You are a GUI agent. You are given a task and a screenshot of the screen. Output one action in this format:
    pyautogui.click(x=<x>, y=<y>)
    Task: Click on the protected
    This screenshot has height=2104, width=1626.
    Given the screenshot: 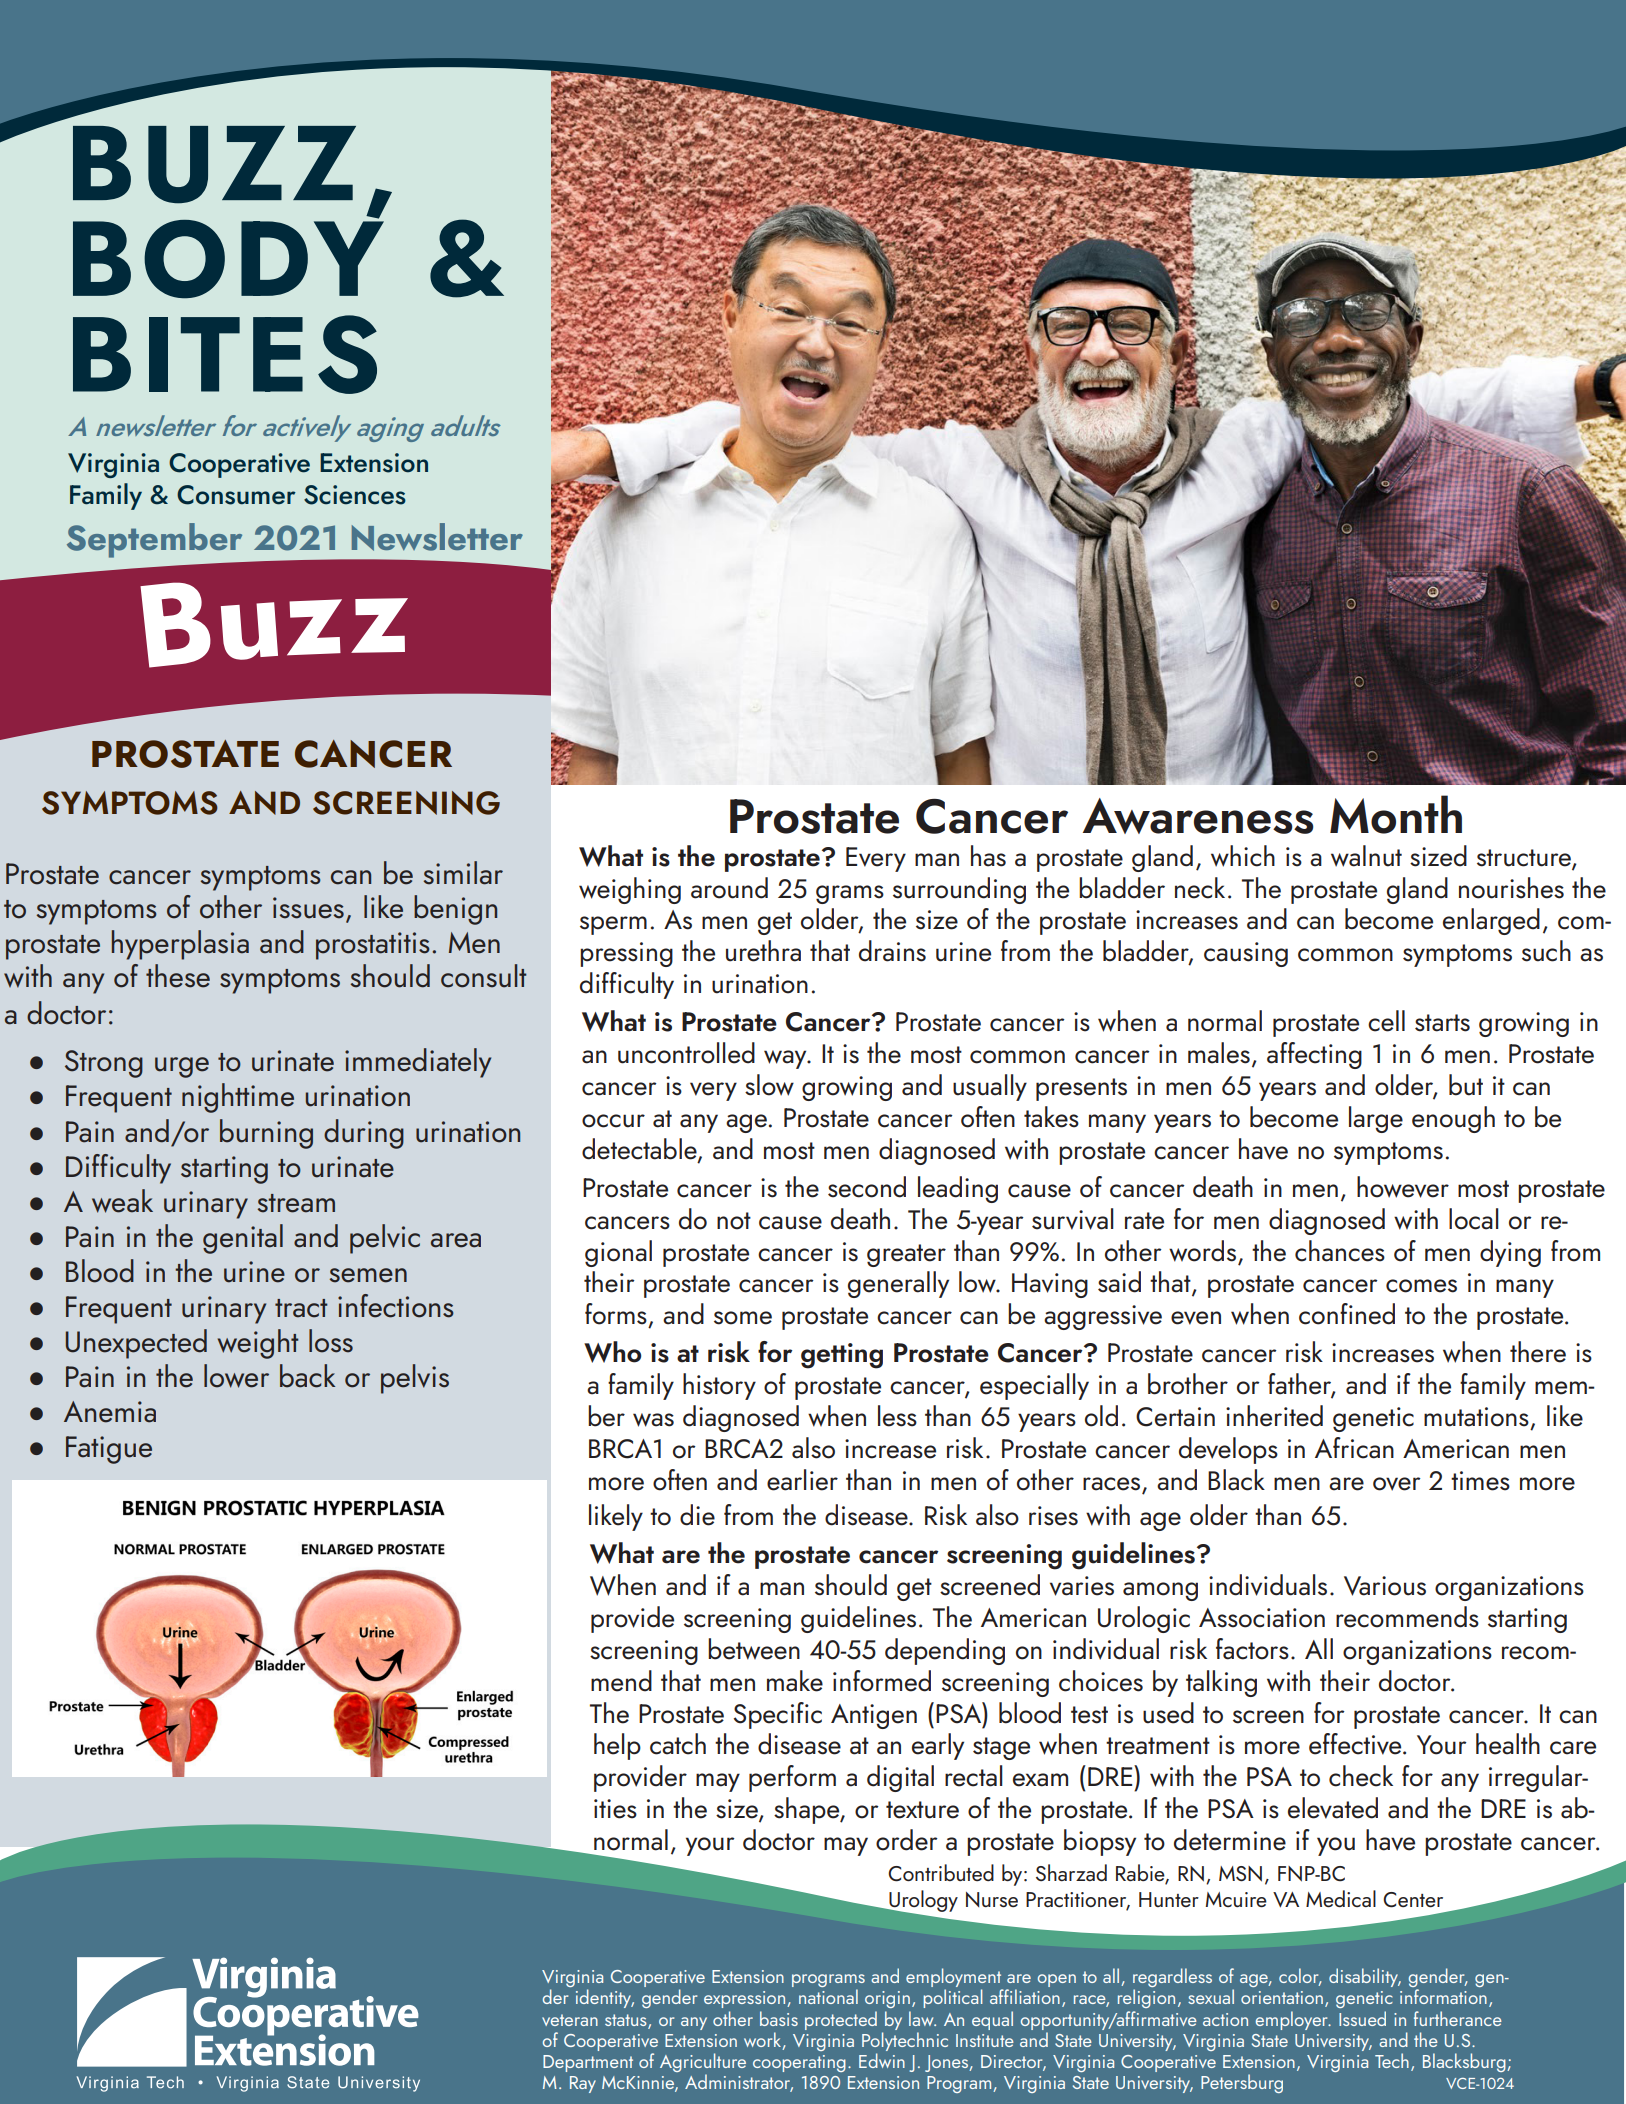 What is the action you would take?
    pyautogui.click(x=841, y=2020)
